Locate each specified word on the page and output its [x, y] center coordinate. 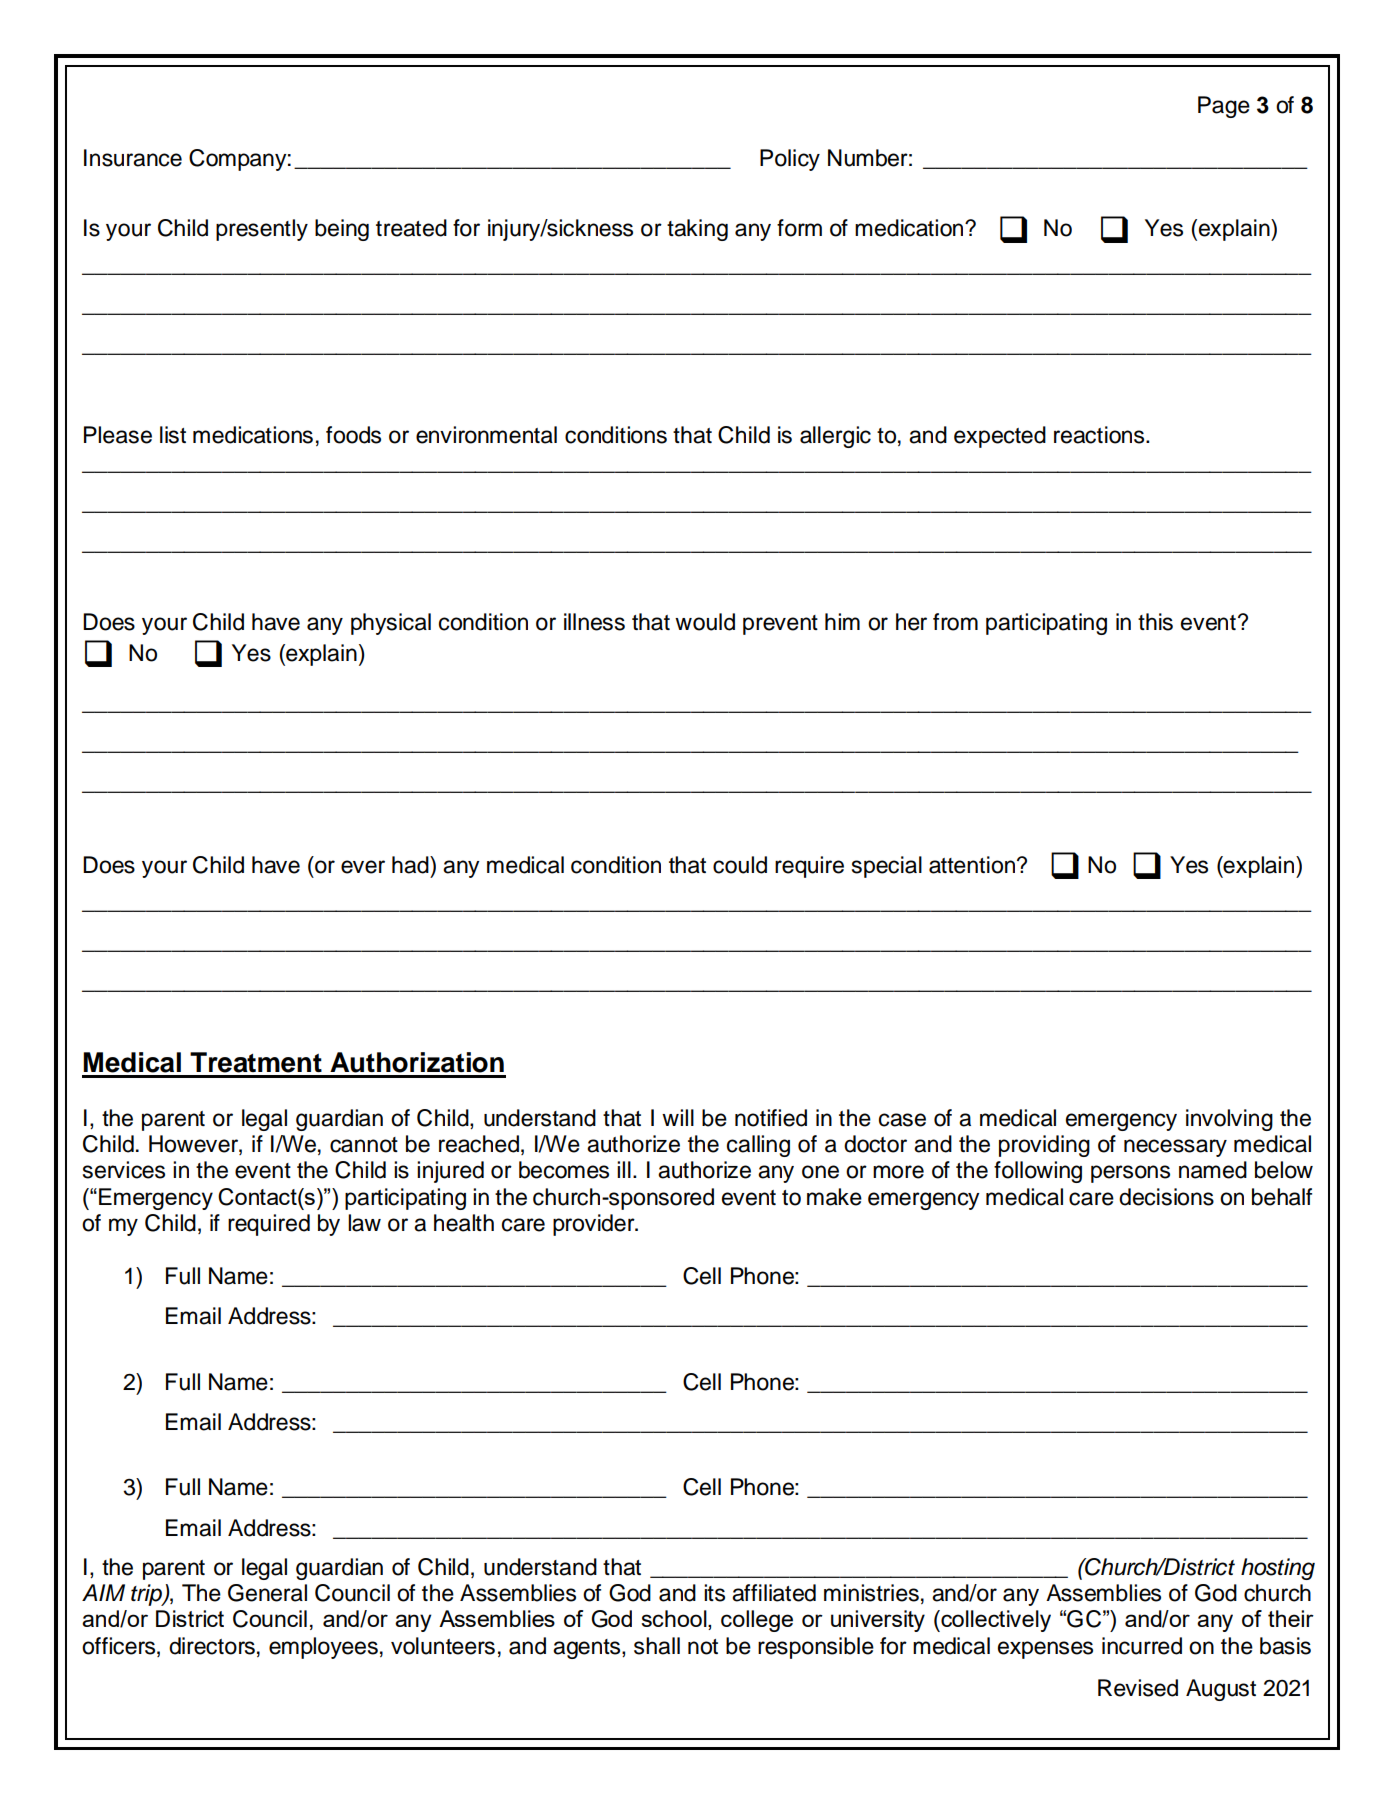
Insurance [133, 158]
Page [1224, 107]
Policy [790, 160]
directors [212, 1646]
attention [973, 865]
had [411, 865]
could [740, 865]
